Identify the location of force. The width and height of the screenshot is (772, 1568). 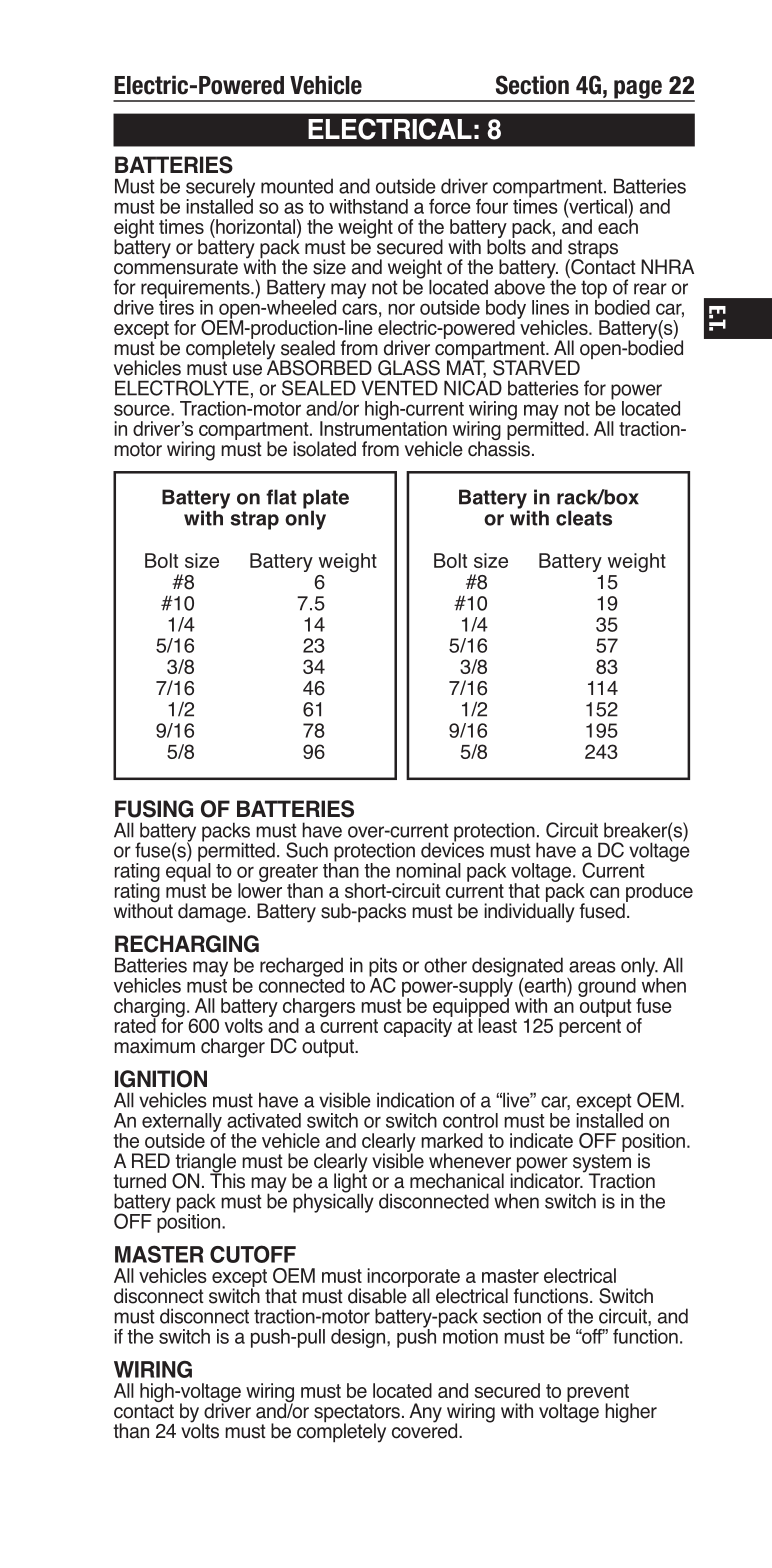
(450, 206).
